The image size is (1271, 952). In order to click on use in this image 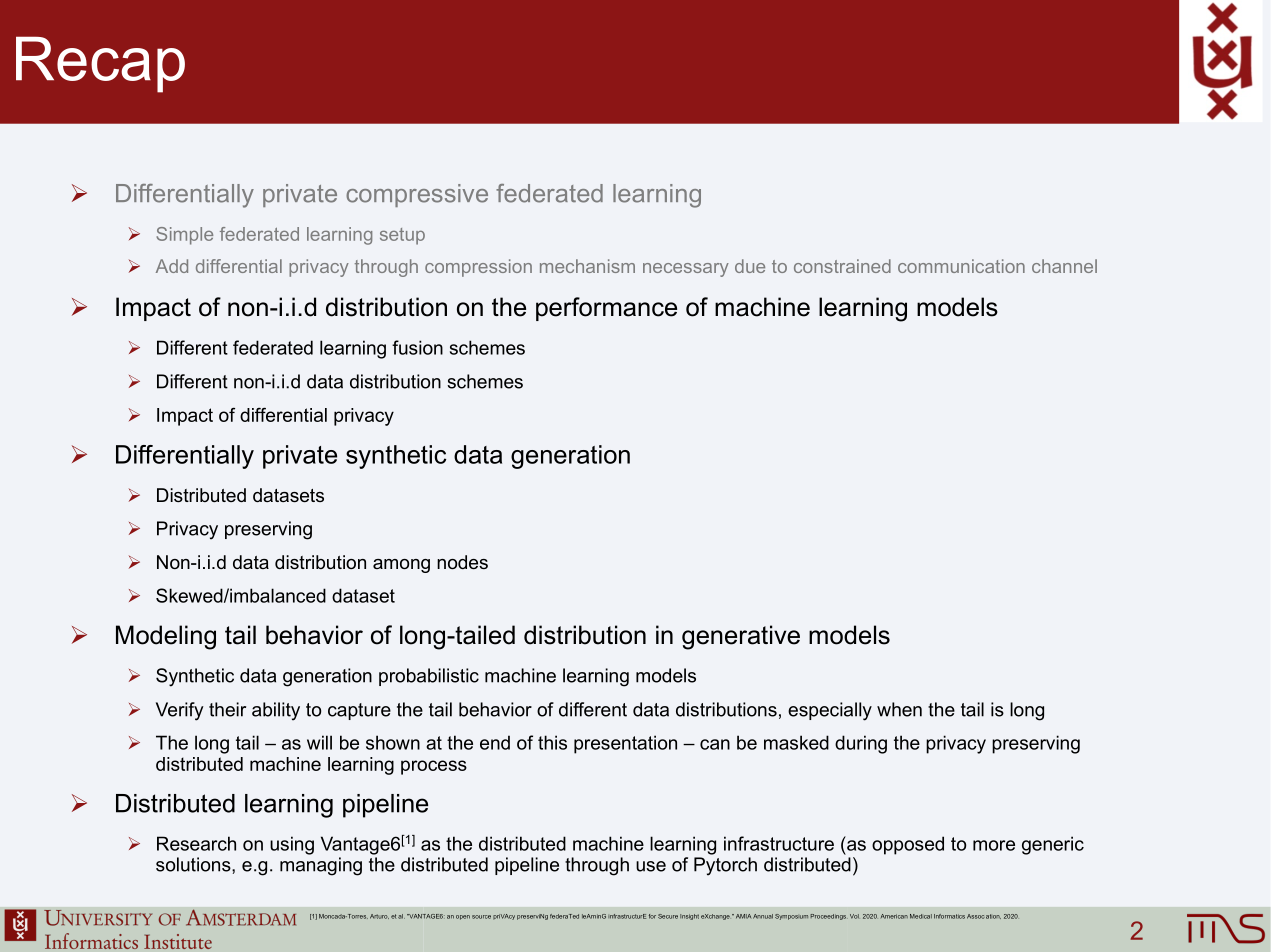, I will do `click(651, 866)`.
